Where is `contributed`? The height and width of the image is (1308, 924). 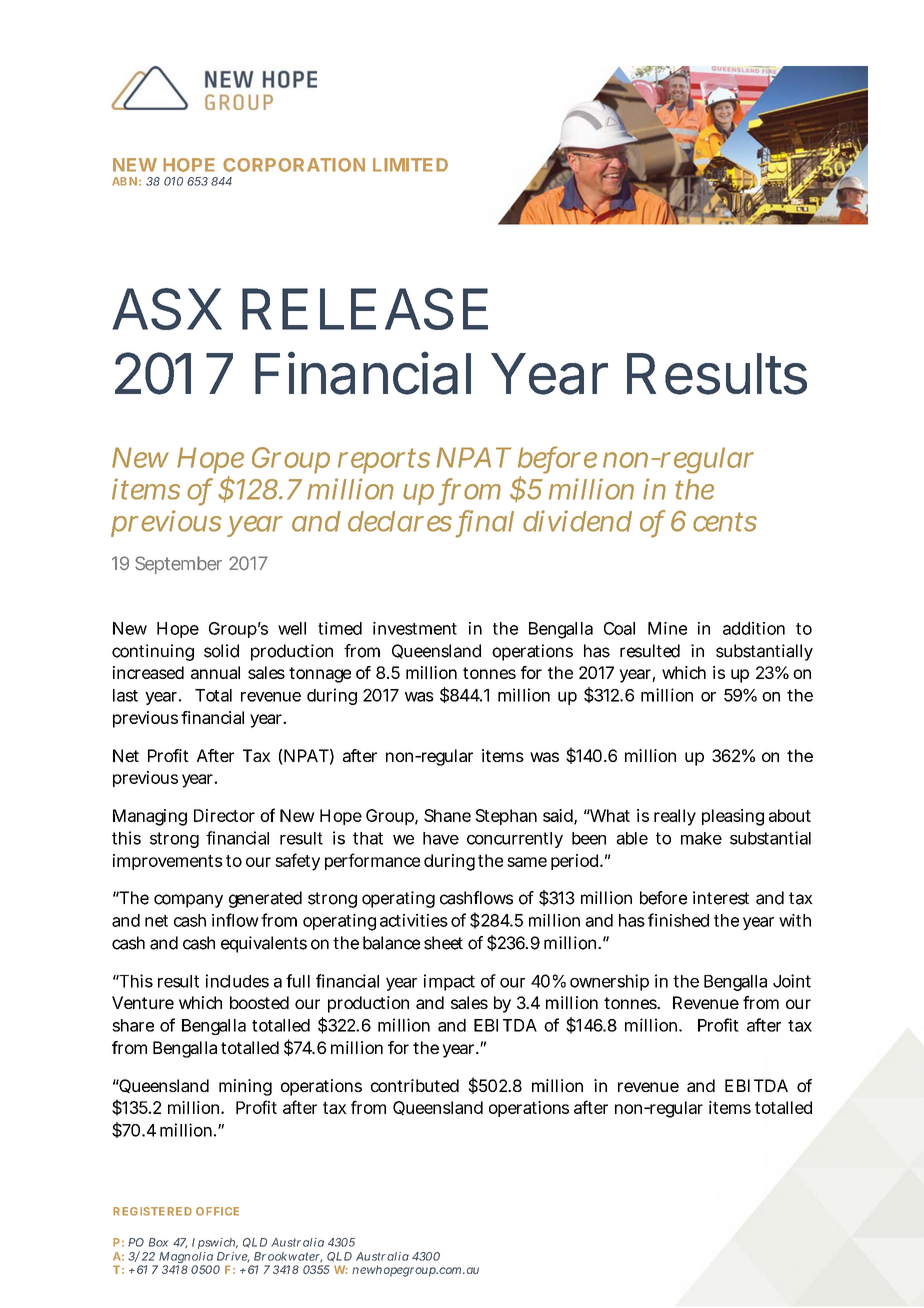
contributed is located at coordinates (415, 1085).
